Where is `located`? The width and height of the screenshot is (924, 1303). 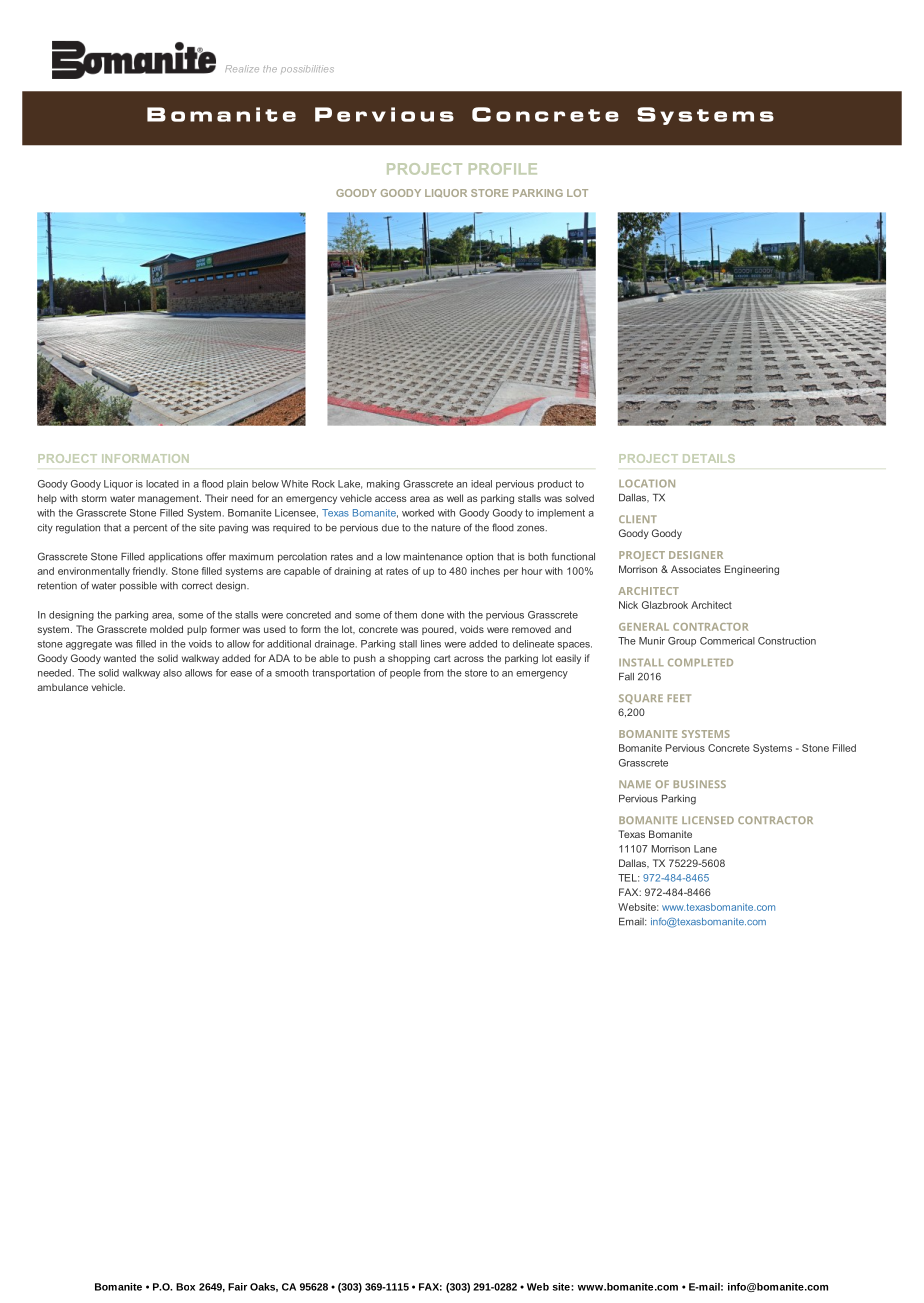 located is located at coordinates (162, 484).
